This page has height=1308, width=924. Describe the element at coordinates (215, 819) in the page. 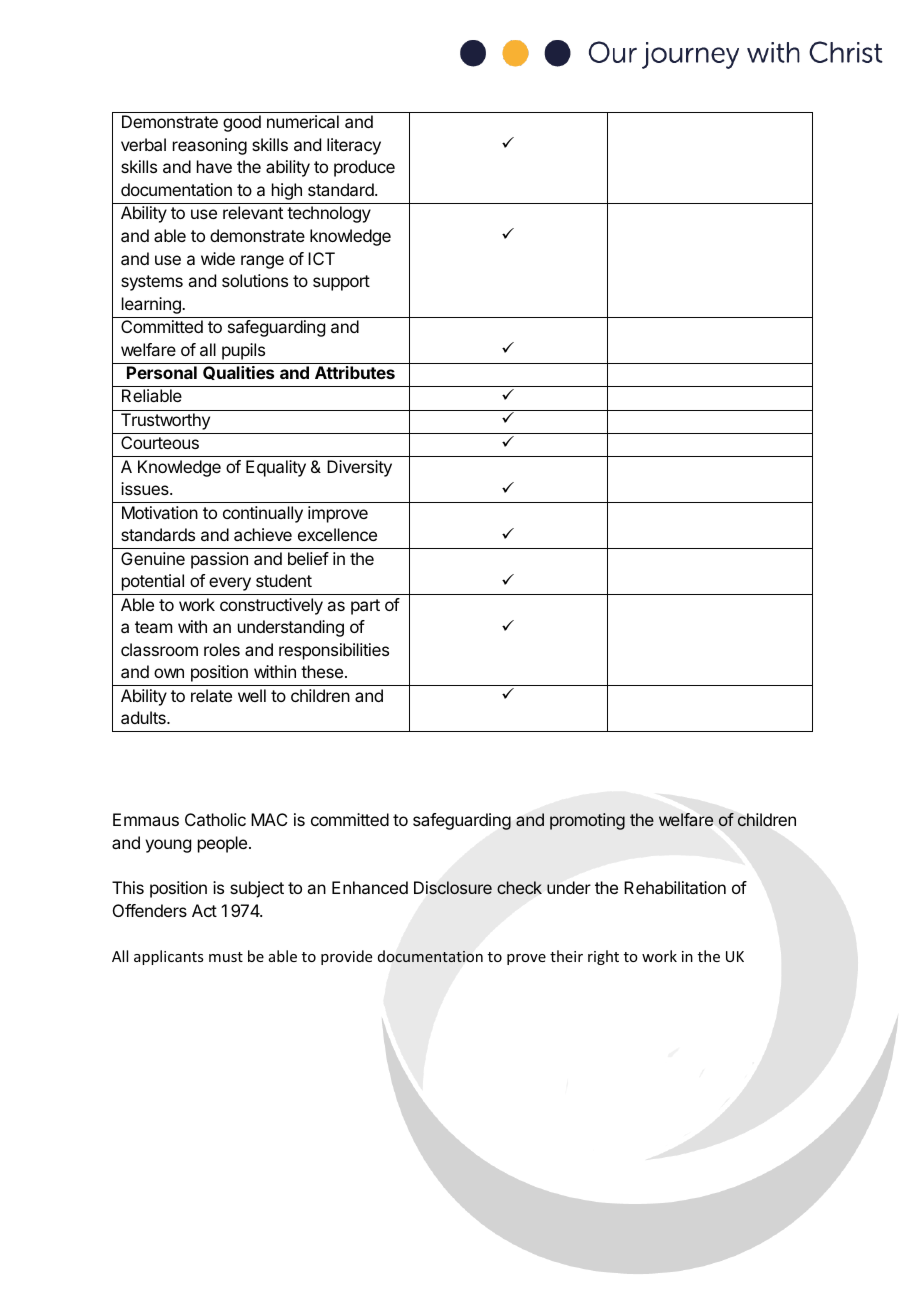

I see `Catholic` at that location.
